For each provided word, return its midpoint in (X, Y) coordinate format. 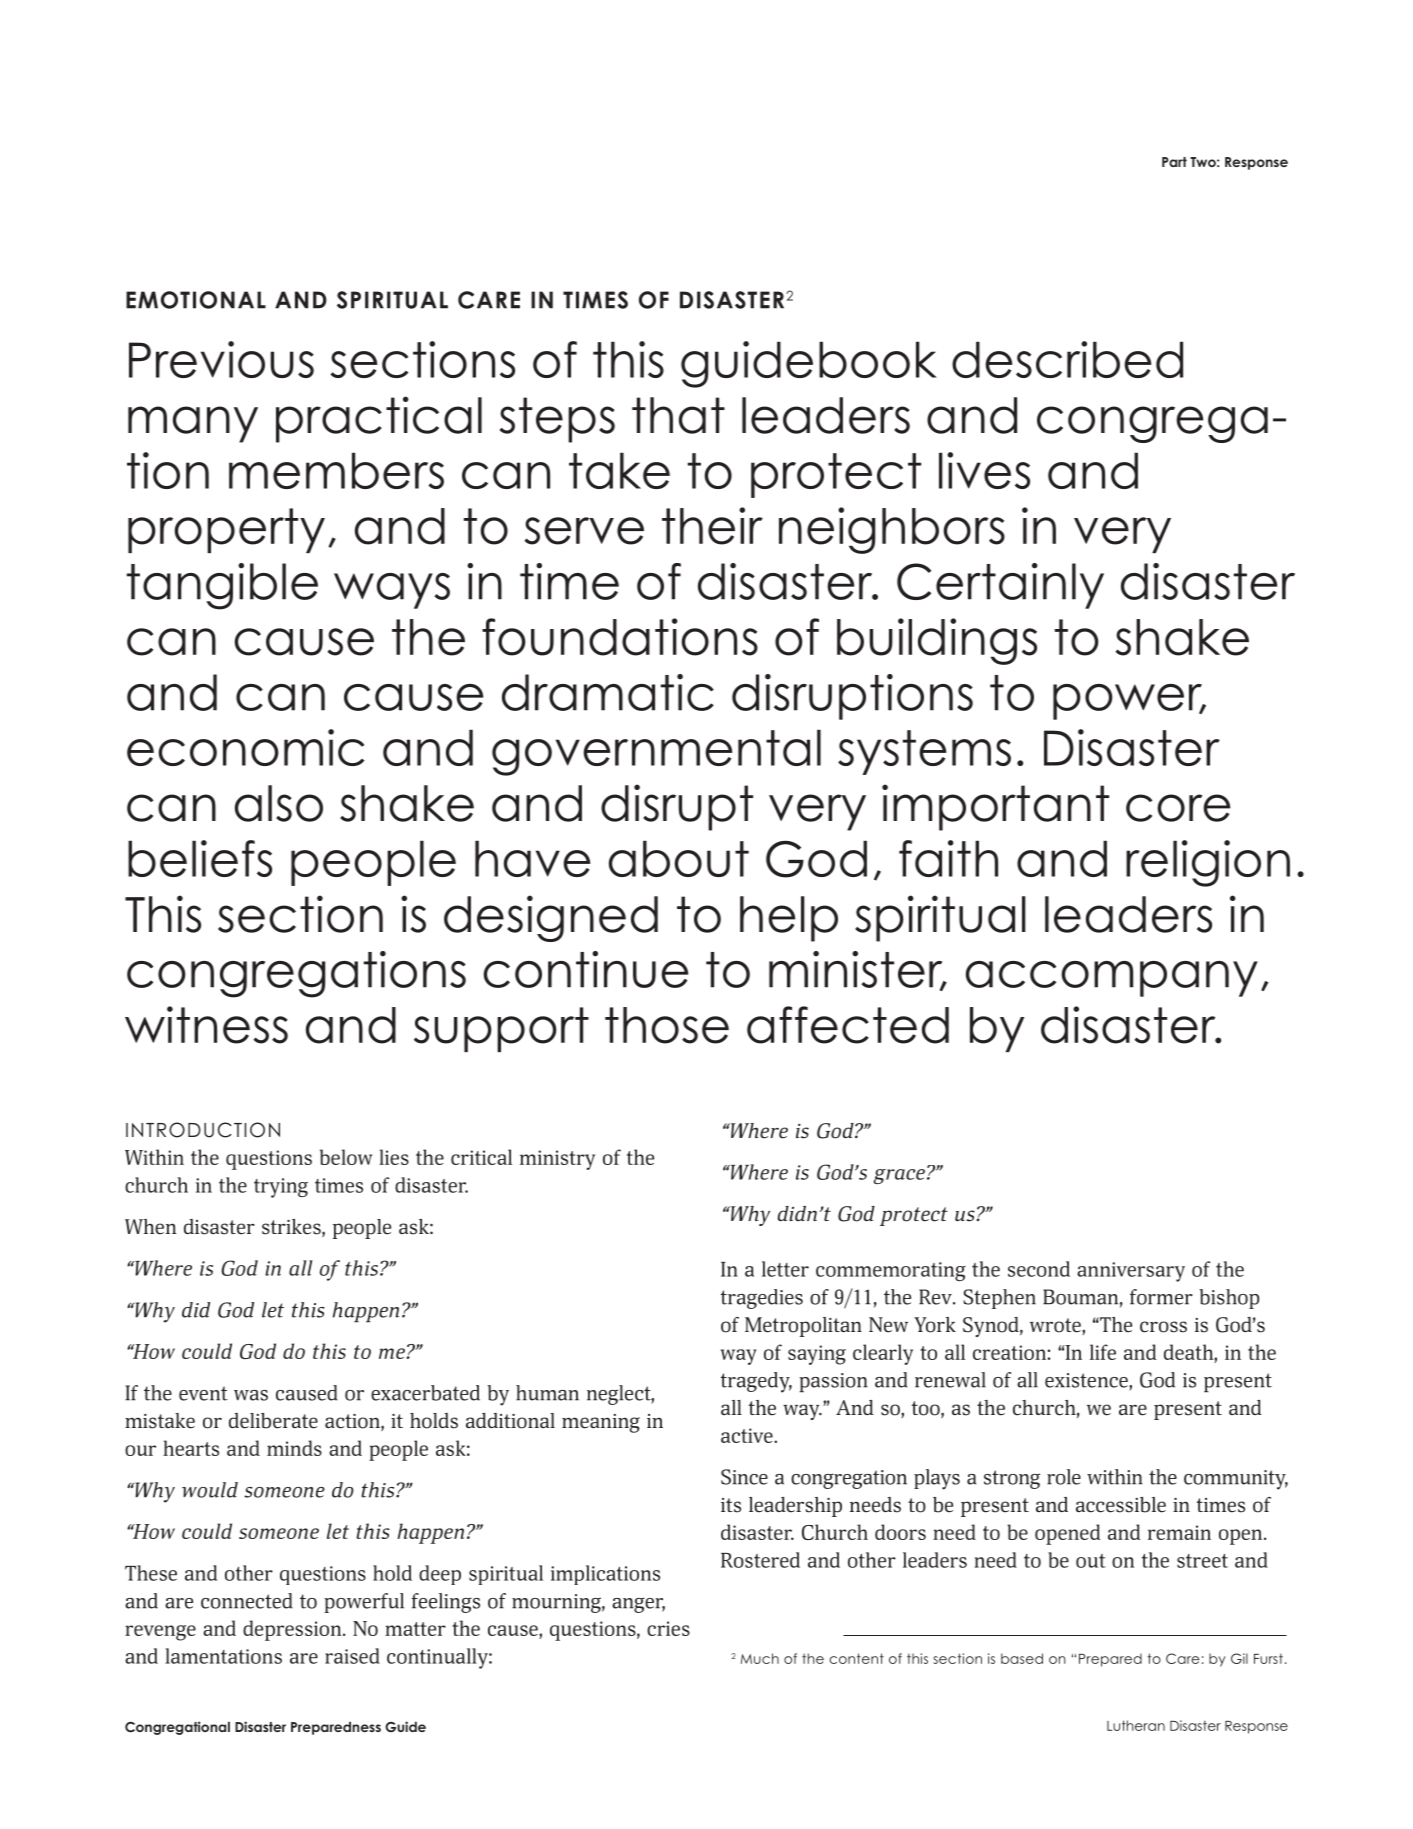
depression (293, 1630)
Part (1174, 162)
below (346, 1157)
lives (984, 470)
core (1178, 808)
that (678, 415)
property (226, 530)
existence (1087, 1380)
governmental (656, 752)
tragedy (756, 1382)
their (712, 526)
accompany (1112, 979)
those (667, 1025)
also (279, 803)
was (251, 1395)
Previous (221, 359)
